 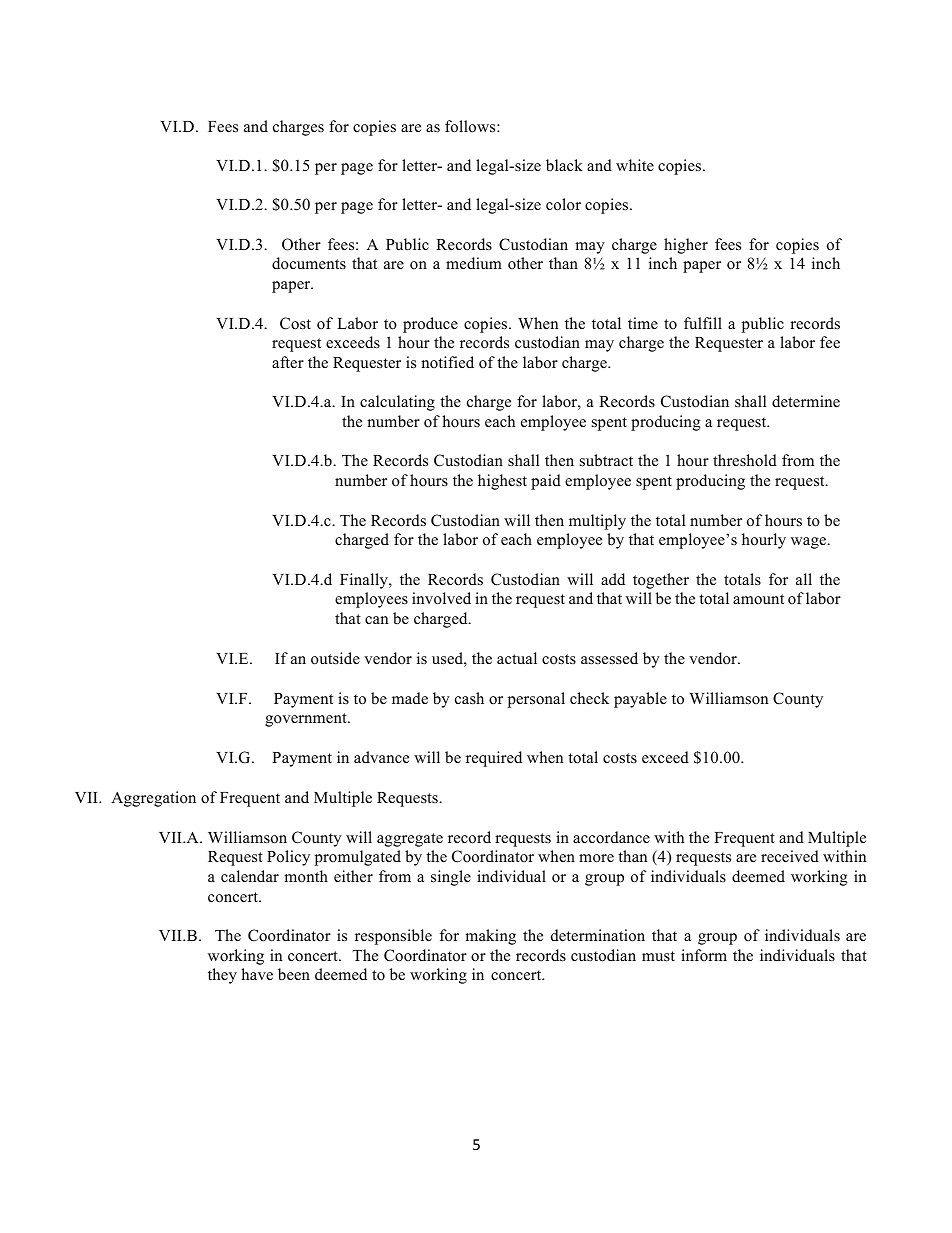 What do you see at coordinates (490, 937) in the screenshot?
I see `making` at bounding box center [490, 937].
